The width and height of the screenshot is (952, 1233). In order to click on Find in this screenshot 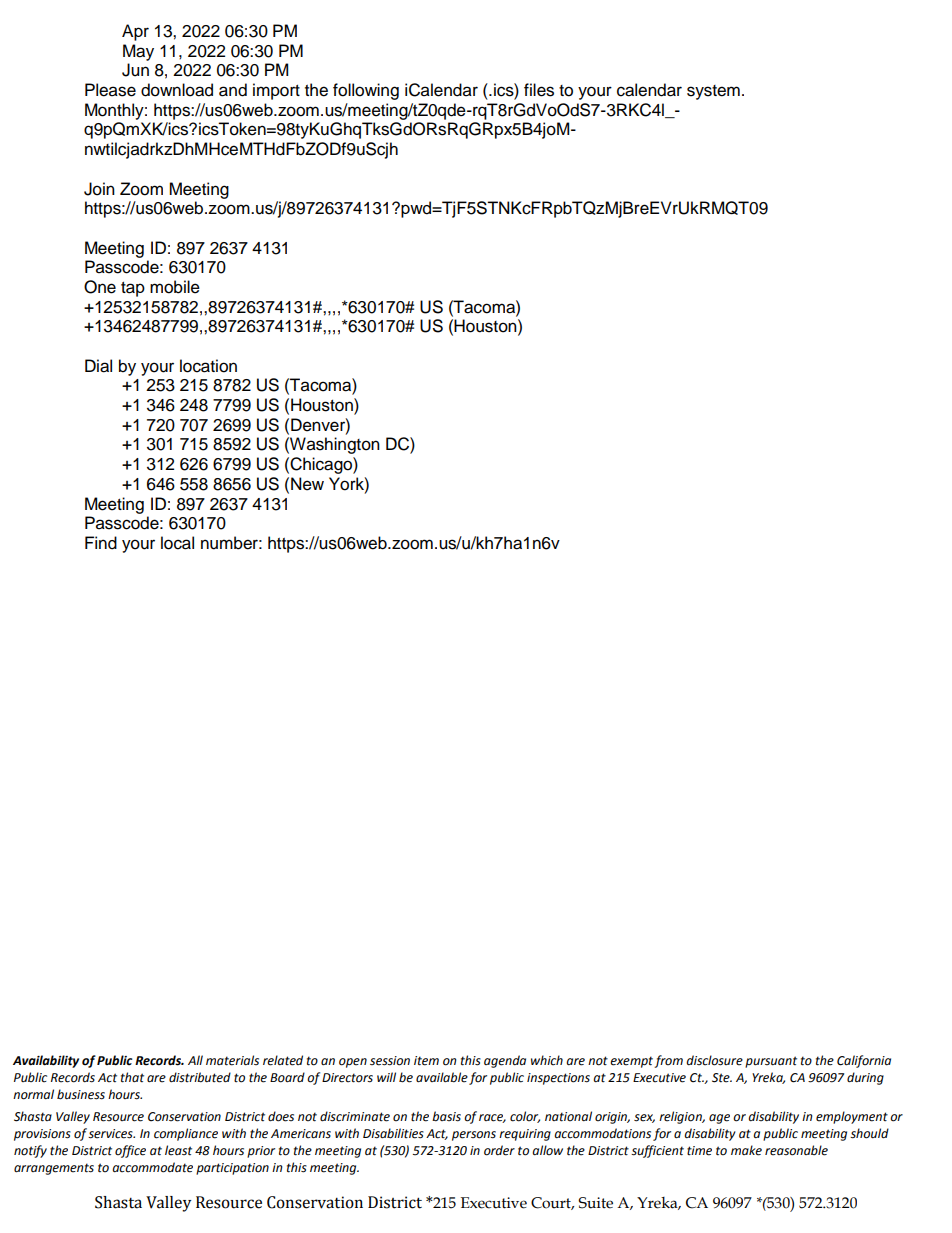, I will do `click(101, 543)`.
